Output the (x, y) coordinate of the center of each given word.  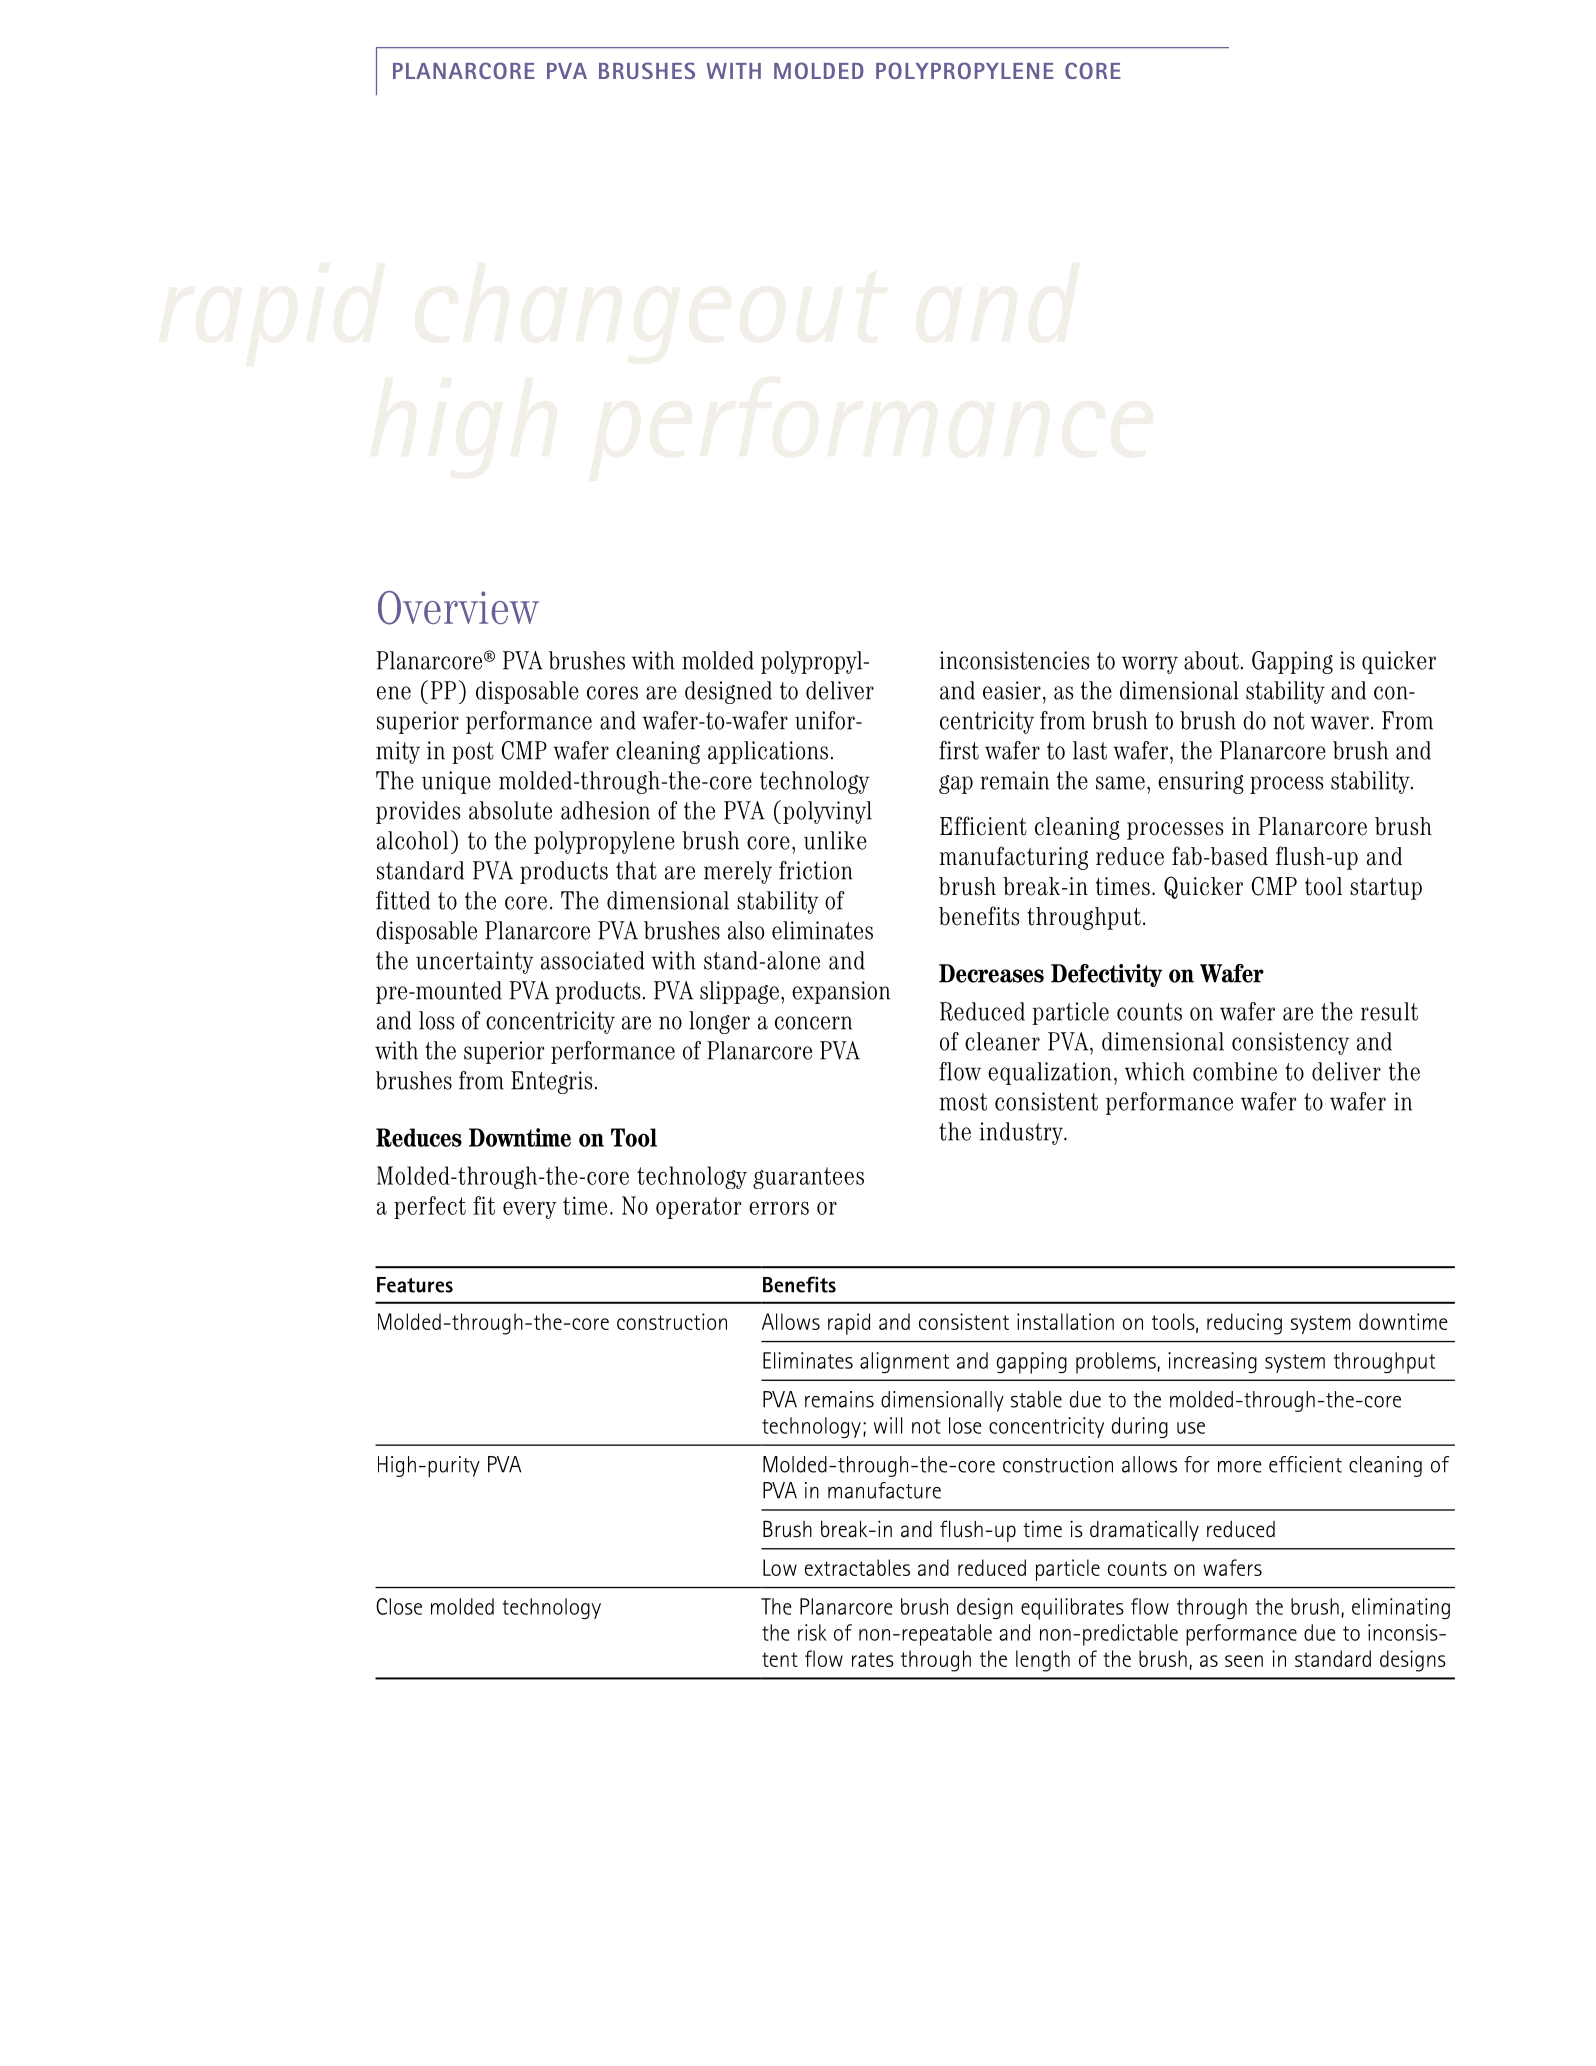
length (1043, 1661)
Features (415, 1285)
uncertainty (474, 962)
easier (1012, 690)
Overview (458, 608)
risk (812, 1632)
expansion (841, 992)
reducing (1244, 1324)
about (1211, 660)
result (1389, 1011)
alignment (904, 1362)
